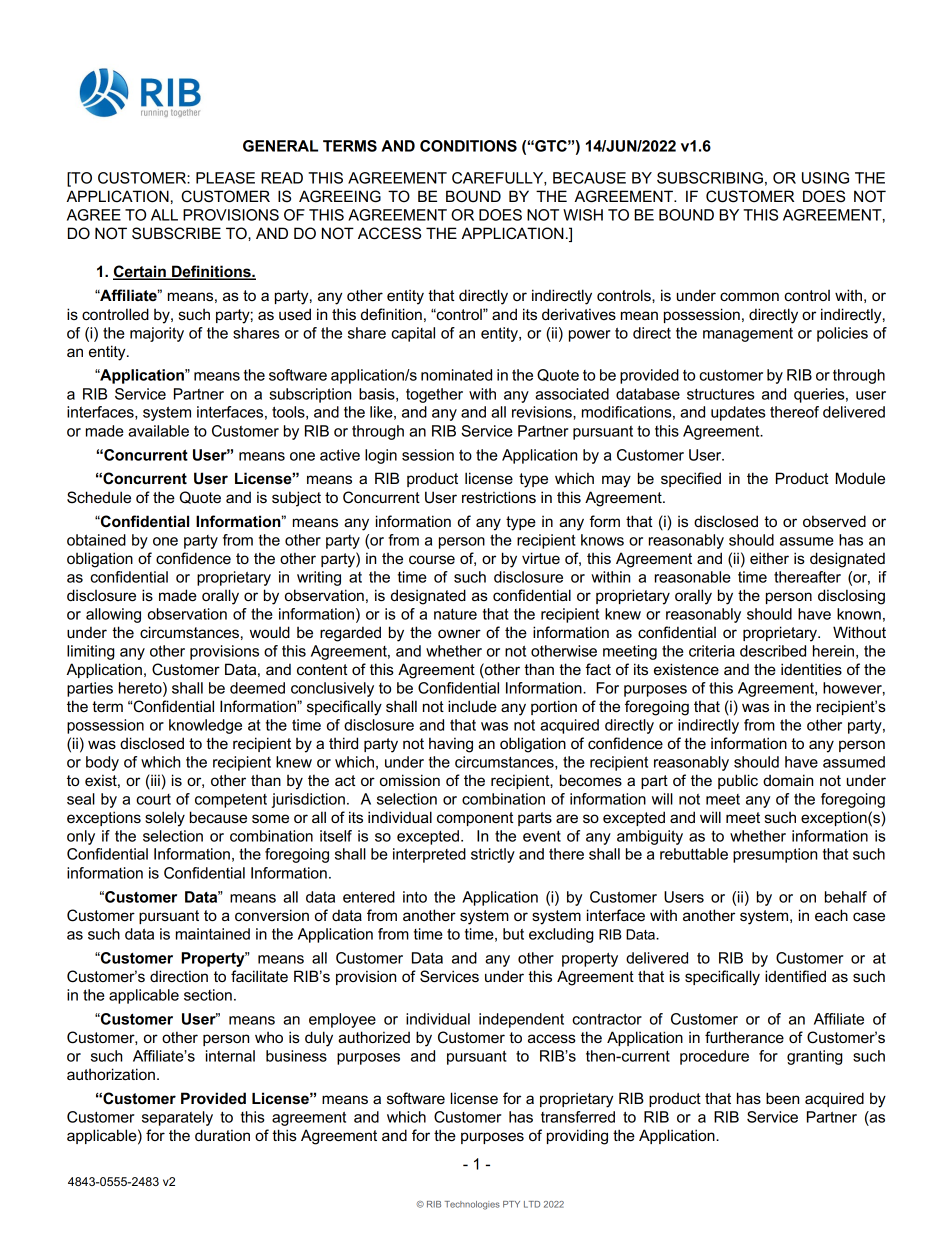 The height and width of the screenshot is (1233, 952). I want to click on include, so click(472, 706).
